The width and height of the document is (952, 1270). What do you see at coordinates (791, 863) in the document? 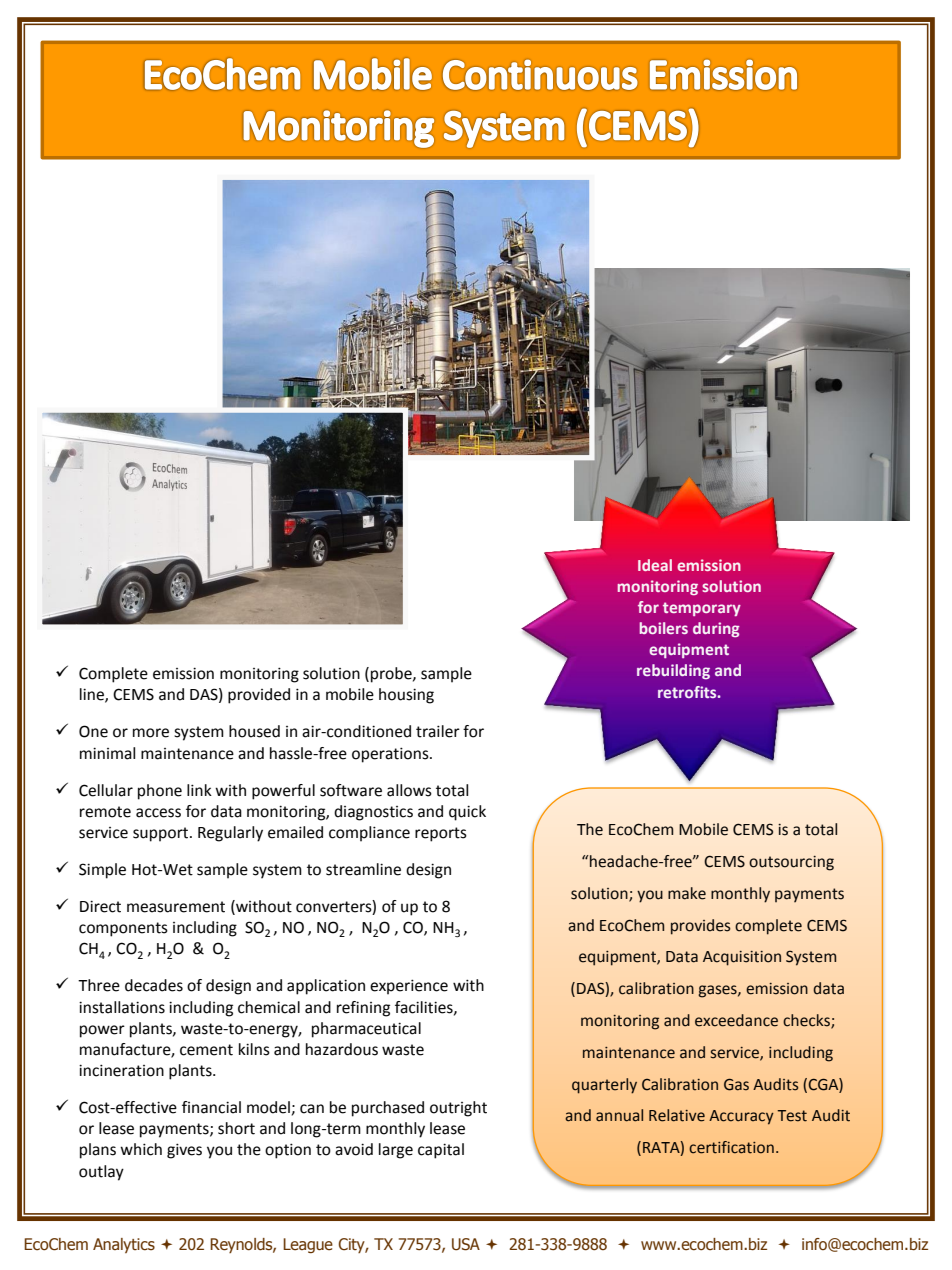
I see `outsourcing` at bounding box center [791, 863].
